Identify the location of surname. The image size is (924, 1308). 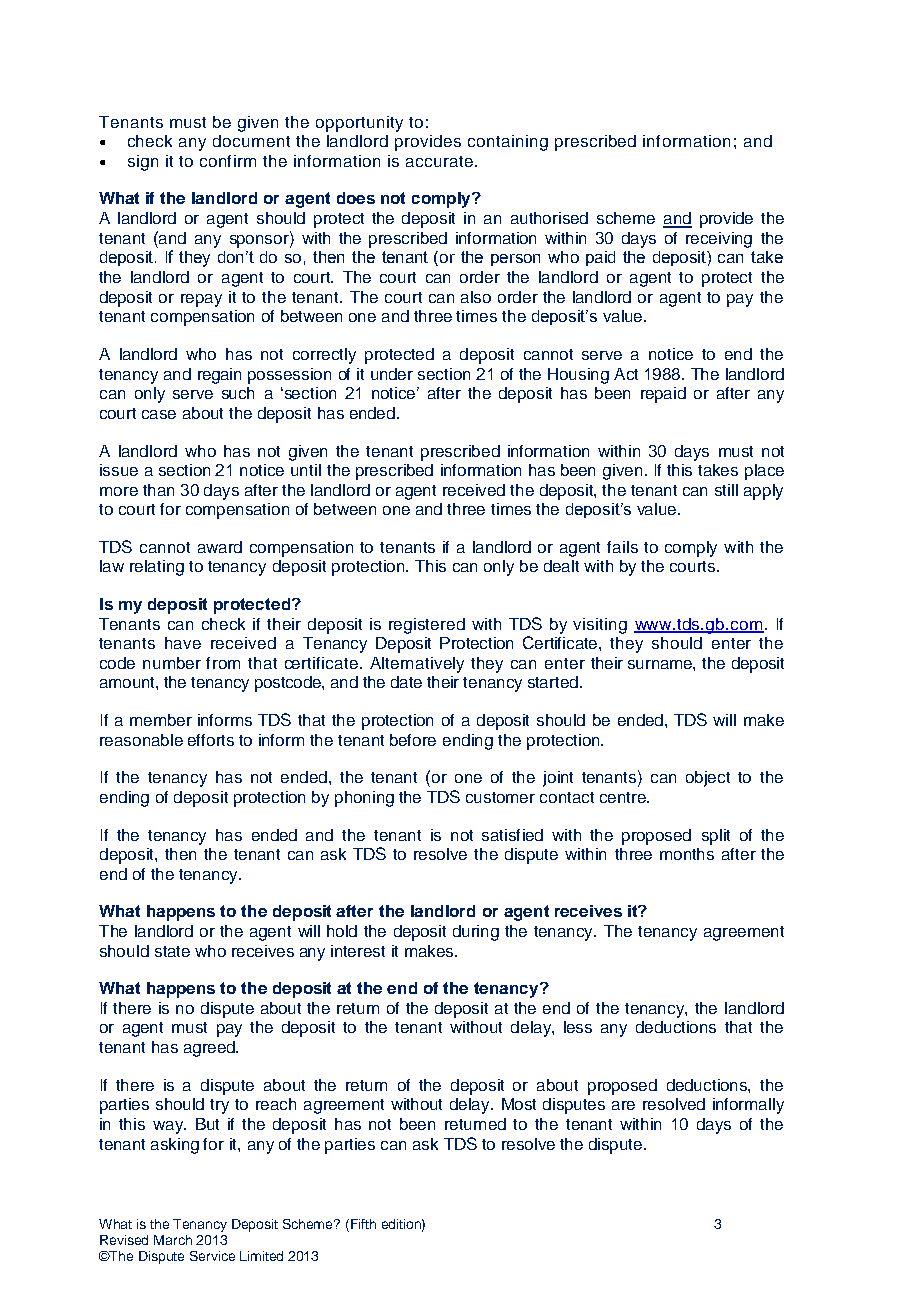
(661, 664).
